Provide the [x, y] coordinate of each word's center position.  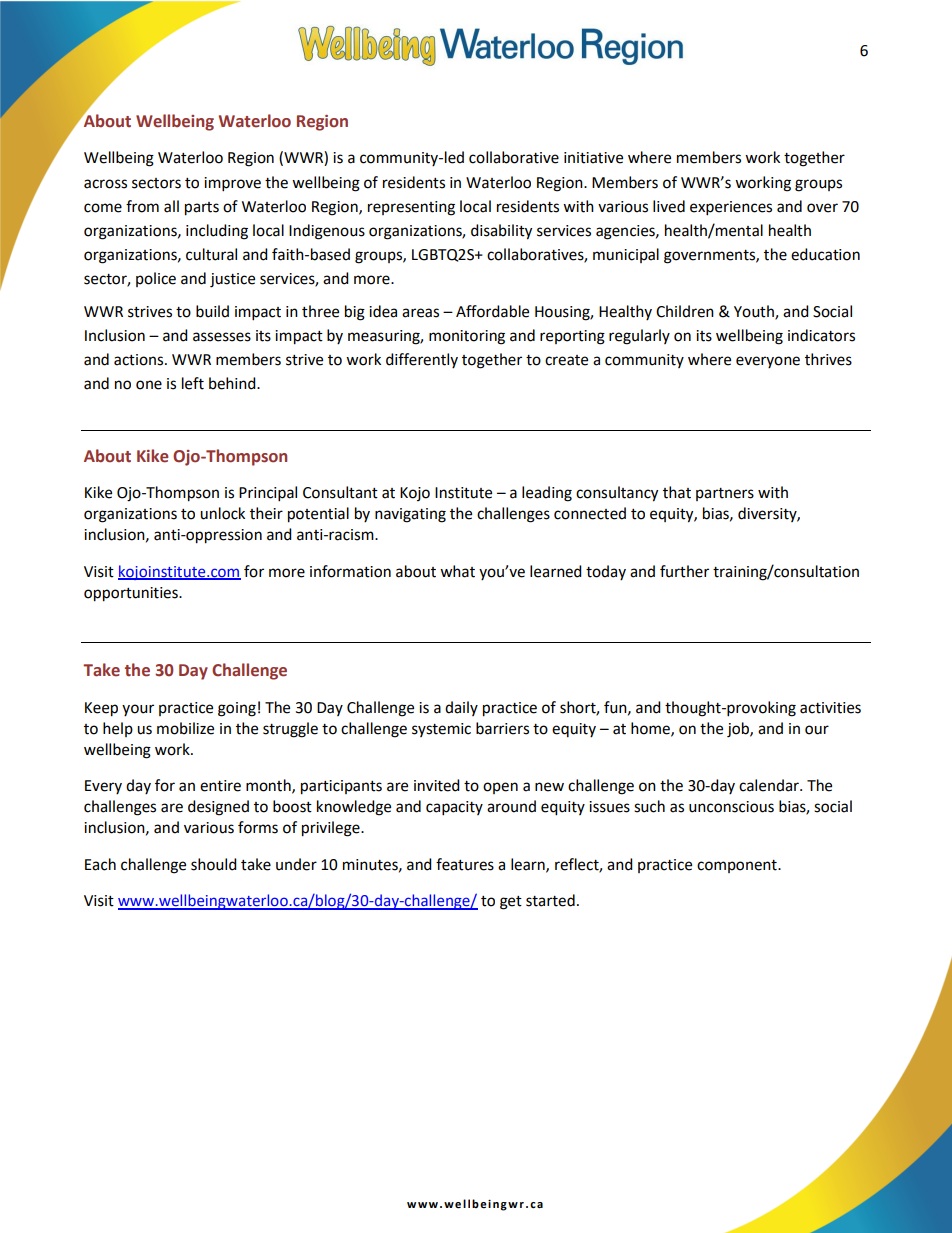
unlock [222, 513]
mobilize [185, 728]
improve [232, 184]
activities [830, 708]
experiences [731, 208]
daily [461, 708]
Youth [755, 312]
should [214, 864]
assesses [222, 337]
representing [411, 208]
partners [725, 494]
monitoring [467, 337]
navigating [410, 515]
